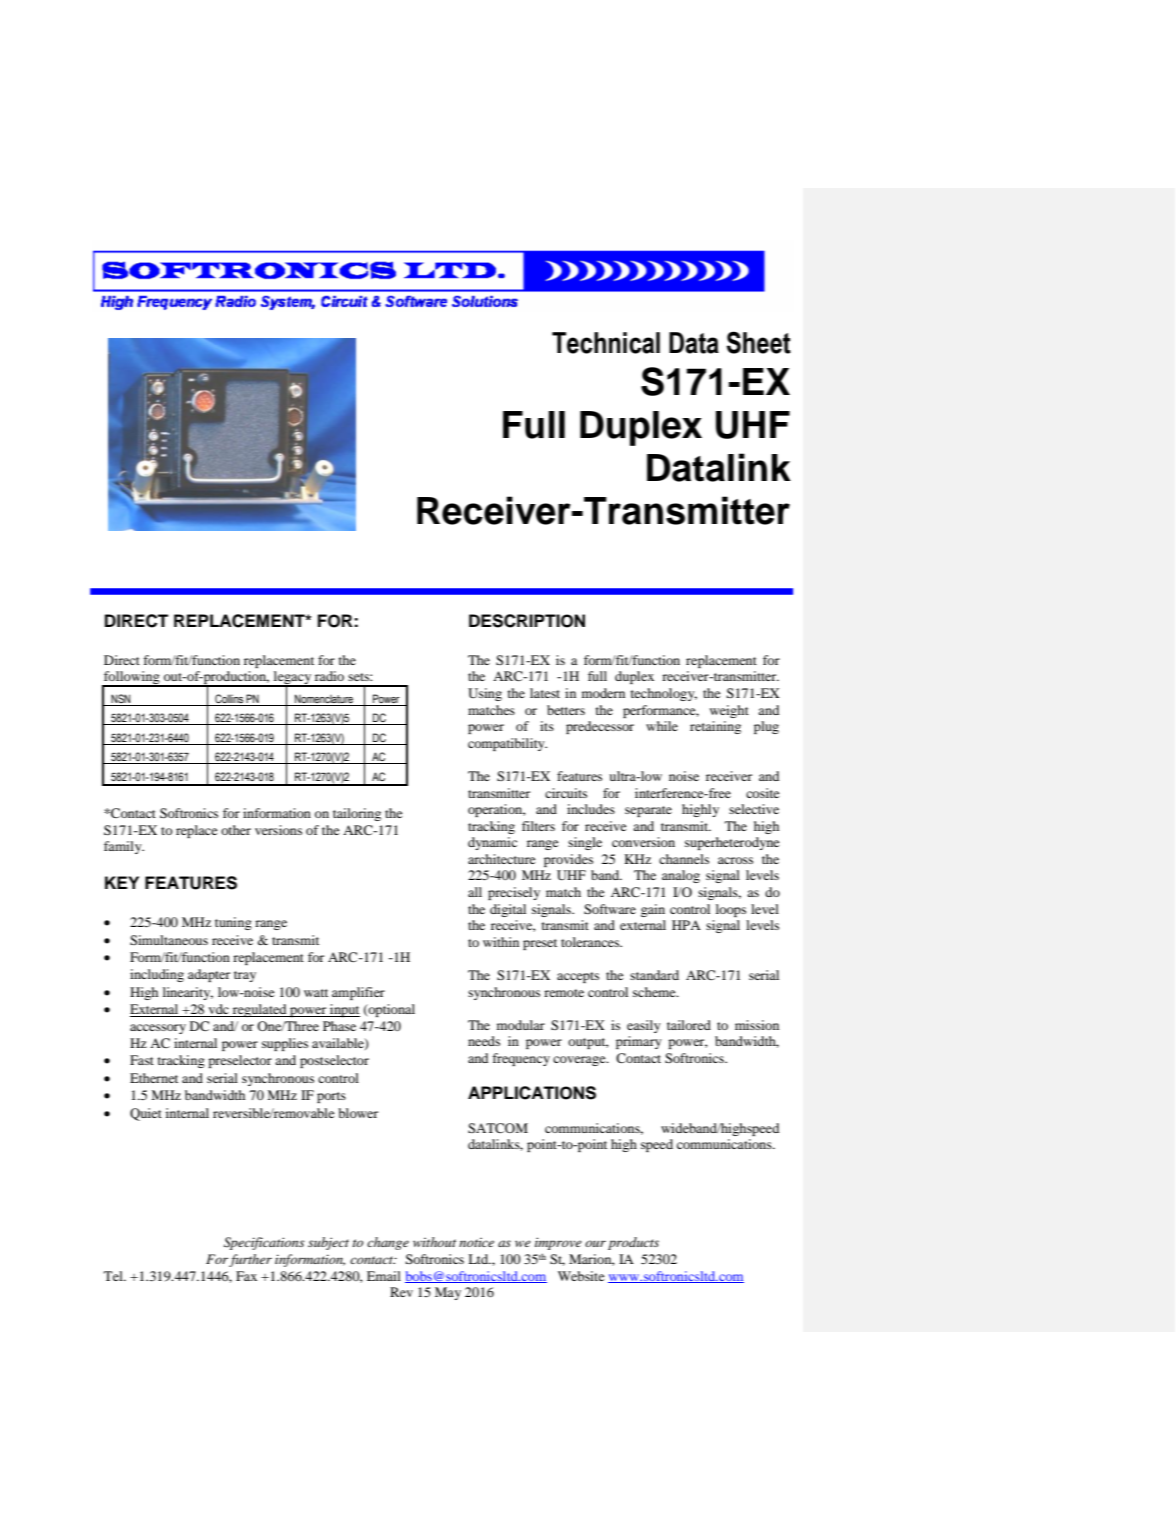 The height and width of the screenshot is (1521, 1176). Describe the element at coordinates (527, 621) in the screenshot. I see `DESCRIPTION` at that location.
